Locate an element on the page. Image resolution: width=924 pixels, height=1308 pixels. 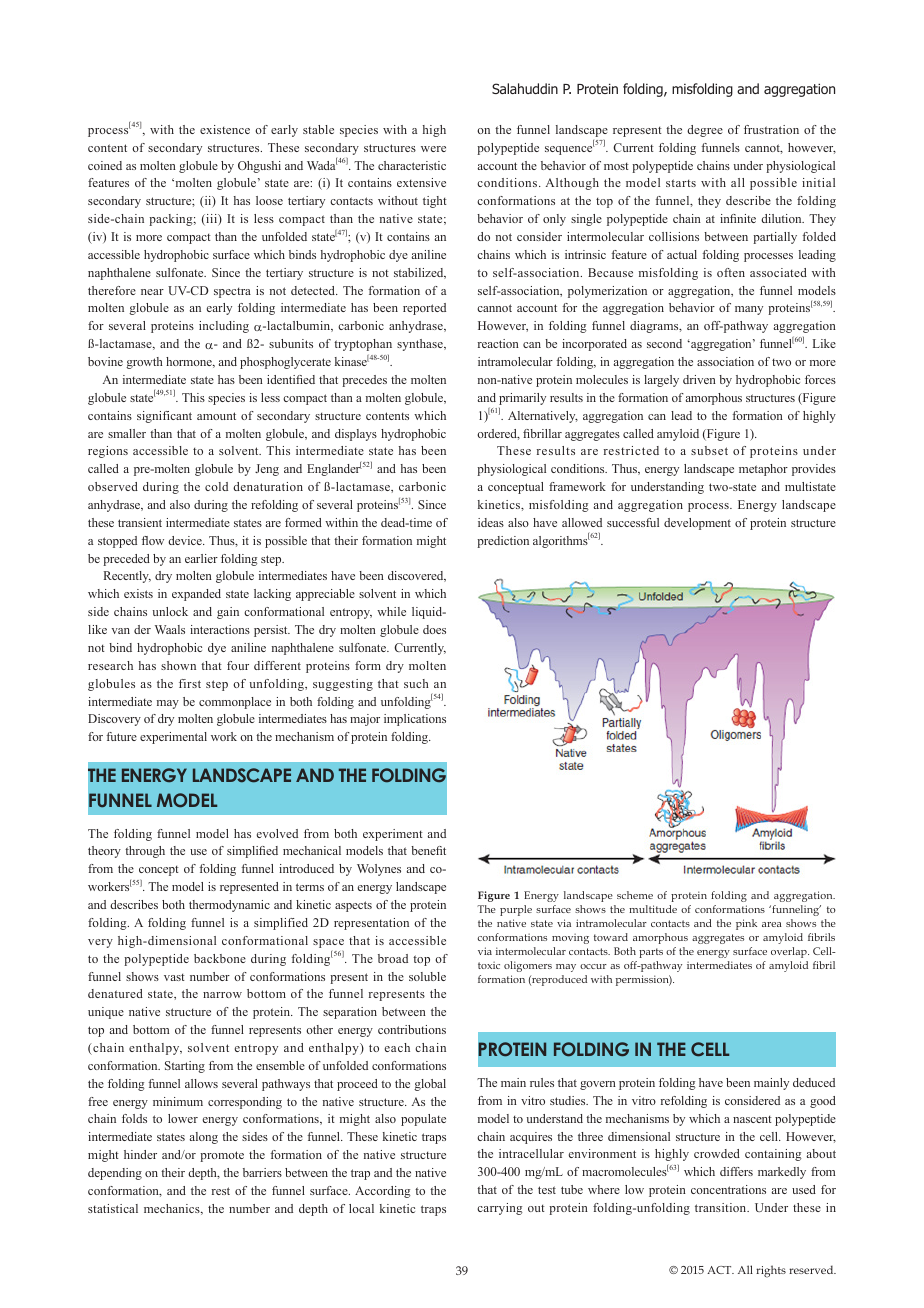
first is located at coordinates (190, 683).
